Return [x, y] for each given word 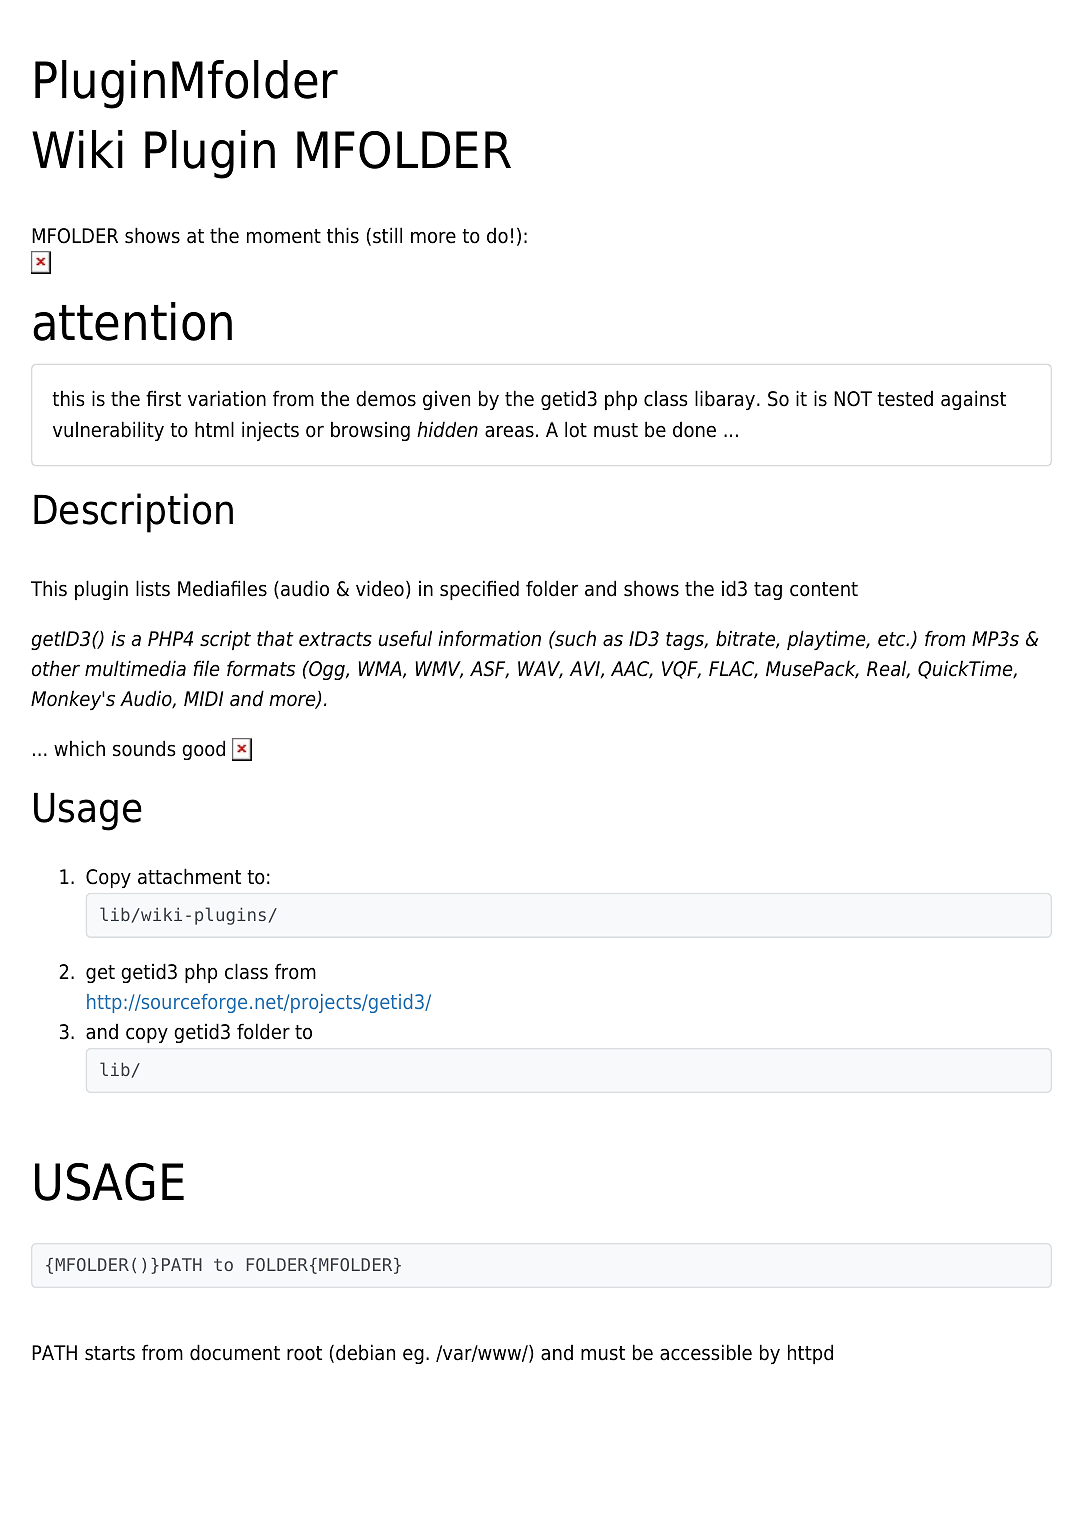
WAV [540, 670]
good [203, 750]
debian [365, 1352]
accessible [706, 1352]
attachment [189, 876]
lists [153, 588]
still [387, 235]
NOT [853, 399]
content [824, 589]
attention [132, 321]
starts [110, 1353]
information [489, 638]
